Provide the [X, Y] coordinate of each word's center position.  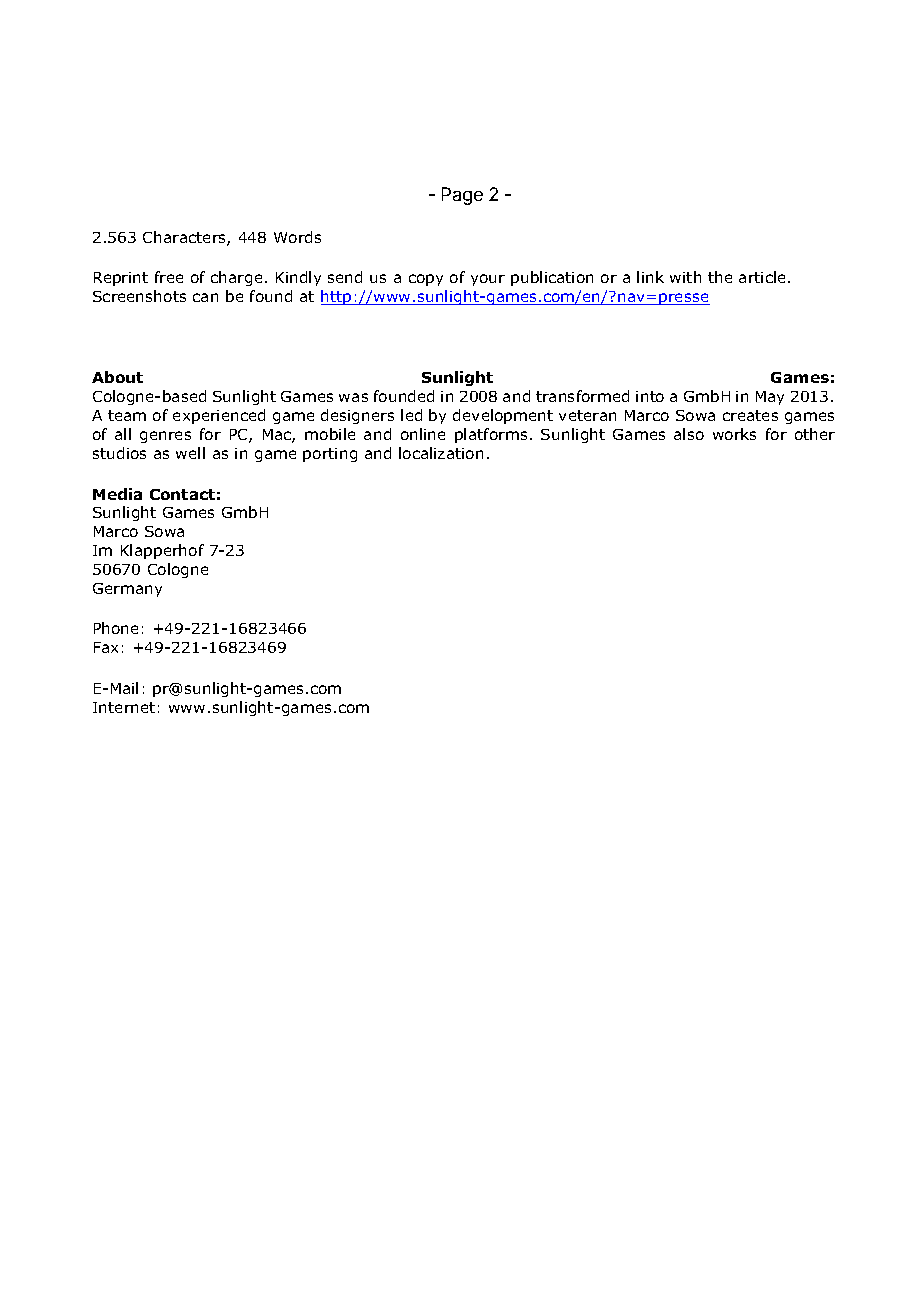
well [190, 453]
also [689, 434]
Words [297, 237]
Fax [106, 647]
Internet [124, 707]
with [685, 277]
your [488, 280]
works [734, 434]
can [205, 297]
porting [330, 455]
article [764, 277]
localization [441, 453]
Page [462, 196]
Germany [127, 590]
